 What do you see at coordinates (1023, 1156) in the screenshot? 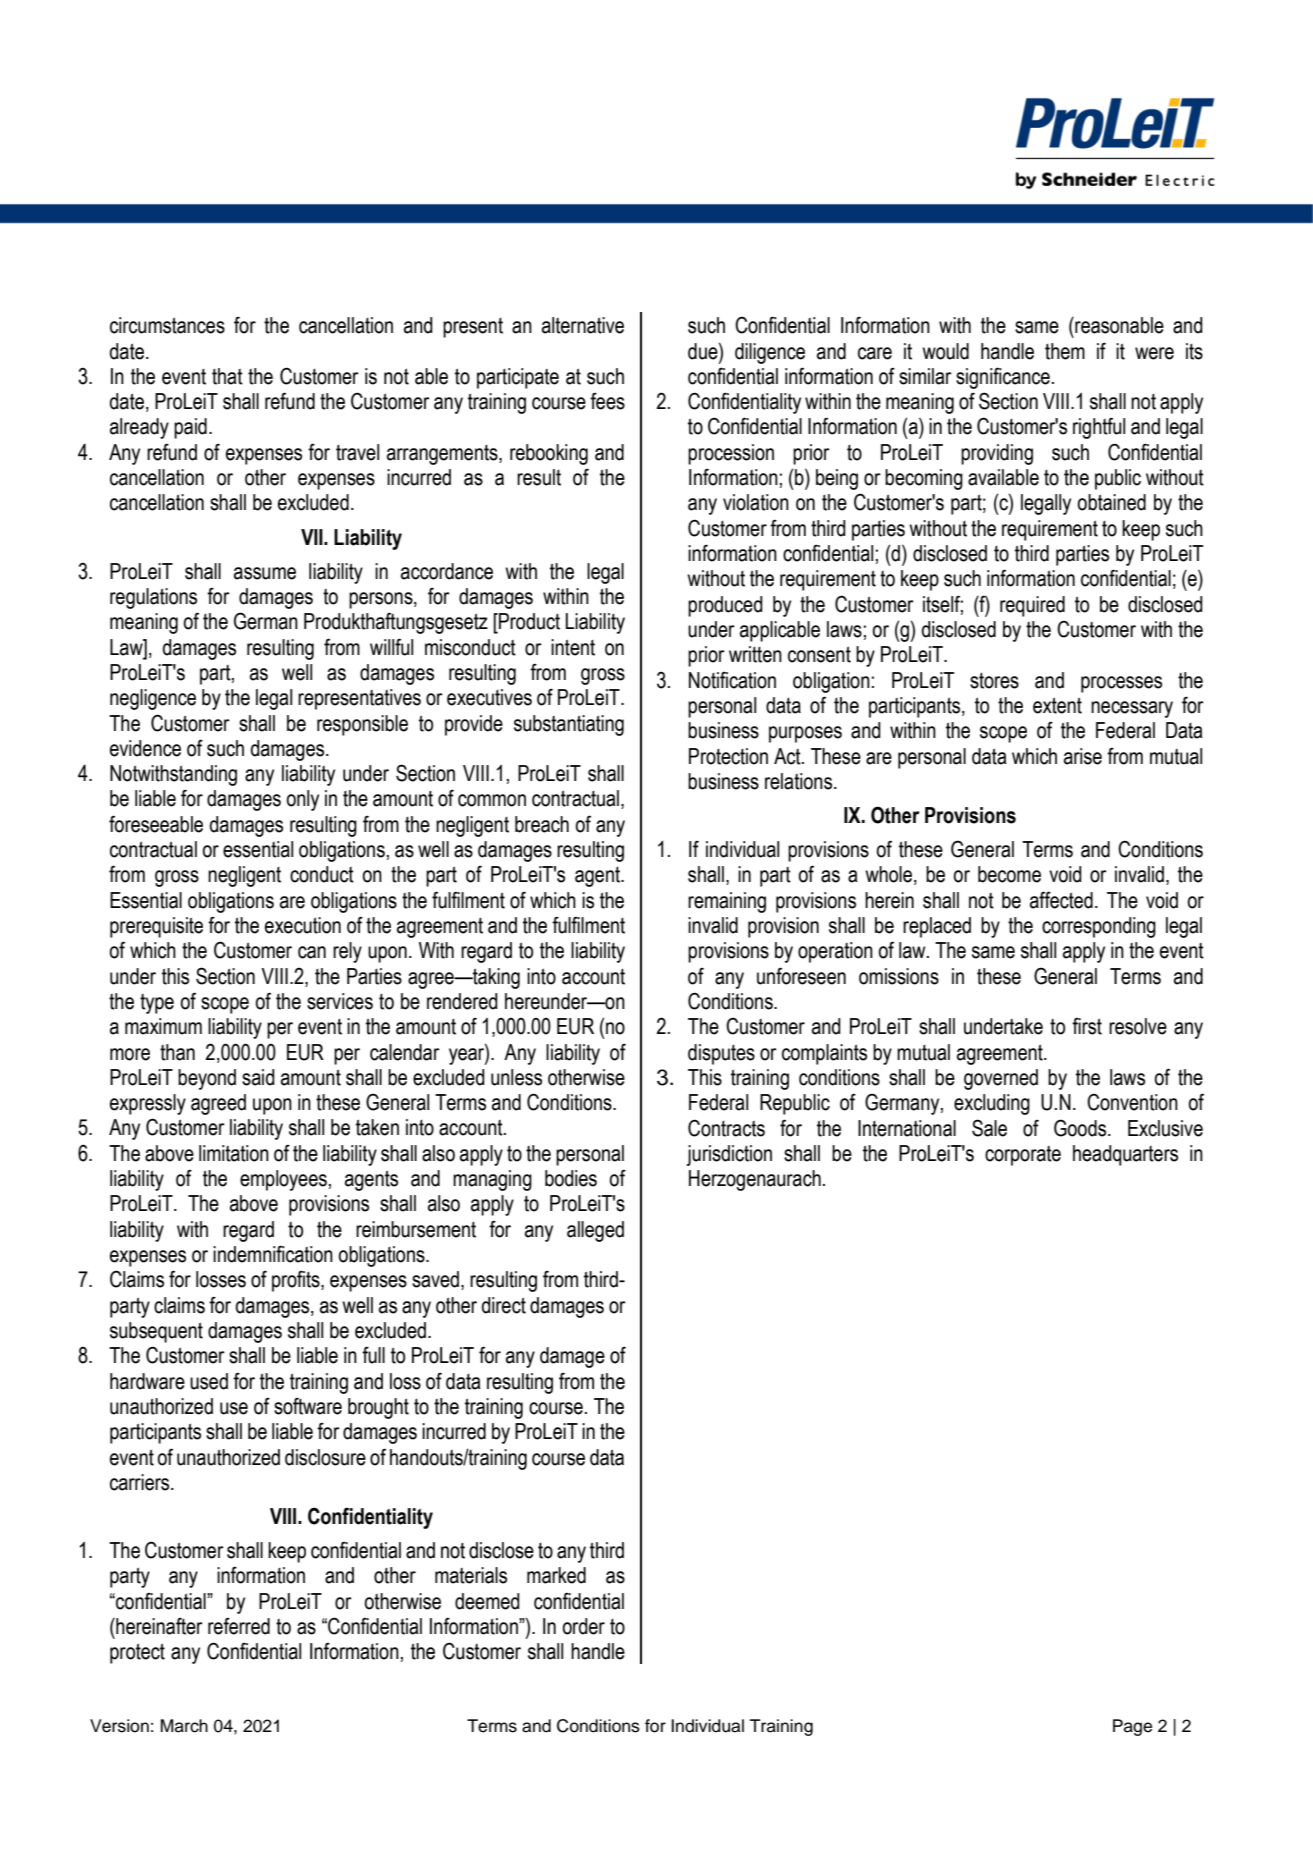
I see `corporate` at bounding box center [1023, 1156].
